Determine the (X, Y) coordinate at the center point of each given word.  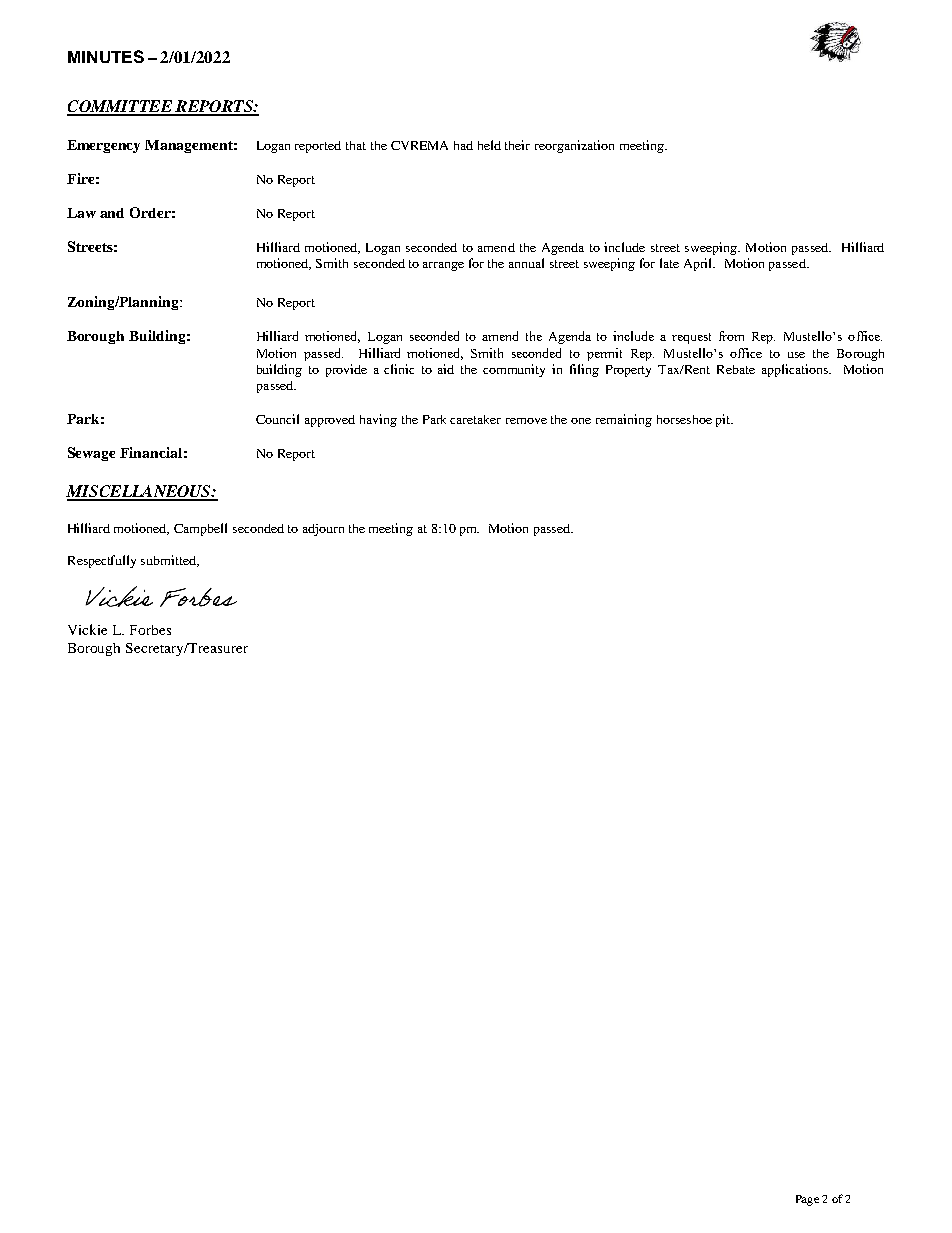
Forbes (150, 630)
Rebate (736, 369)
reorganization (574, 146)
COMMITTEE (120, 107)
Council (277, 419)
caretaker (475, 419)
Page (807, 1200)
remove (526, 421)
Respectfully (102, 561)
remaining (624, 420)
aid (446, 369)
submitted (170, 561)
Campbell (200, 529)
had (463, 145)
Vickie (87, 629)
